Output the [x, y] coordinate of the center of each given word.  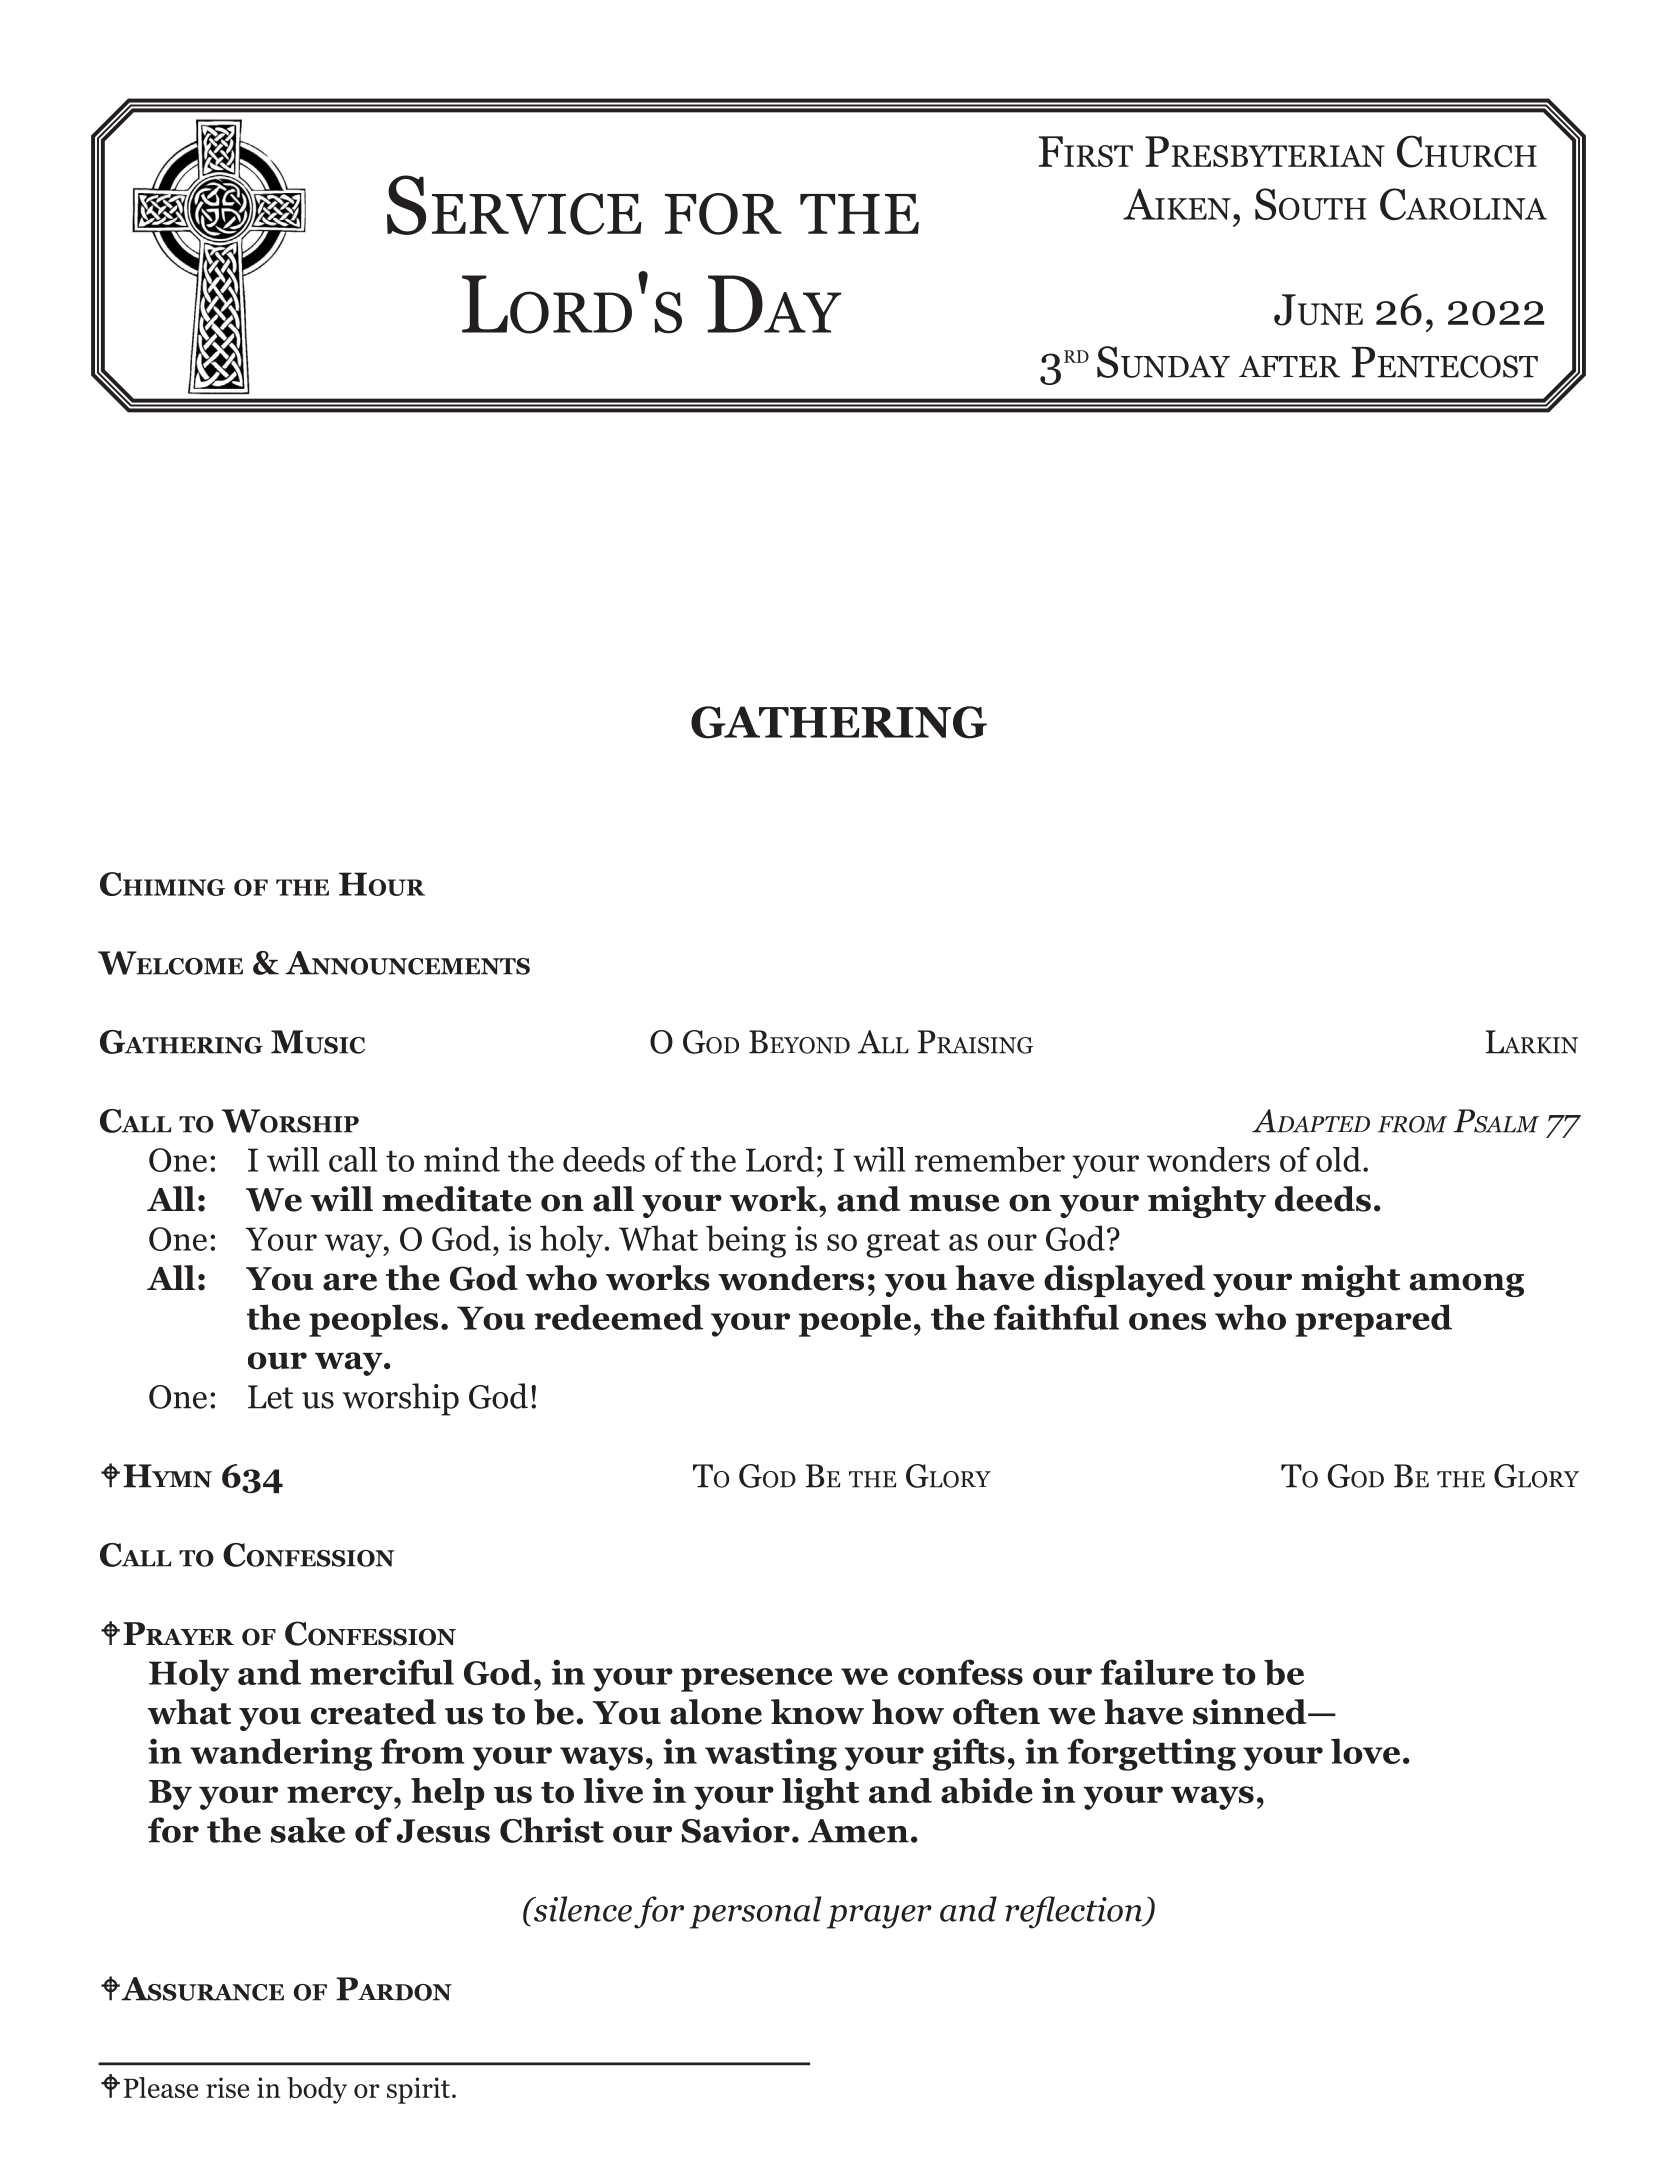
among [1467, 1285]
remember [990, 1160]
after [1289, 366]
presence [756, 1680]
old [1338, 1159]
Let [270, 1397]
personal [755, 1912]
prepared [1373, 1320]
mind [462, 1159]
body [317, 2090]
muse [954, 1203]
